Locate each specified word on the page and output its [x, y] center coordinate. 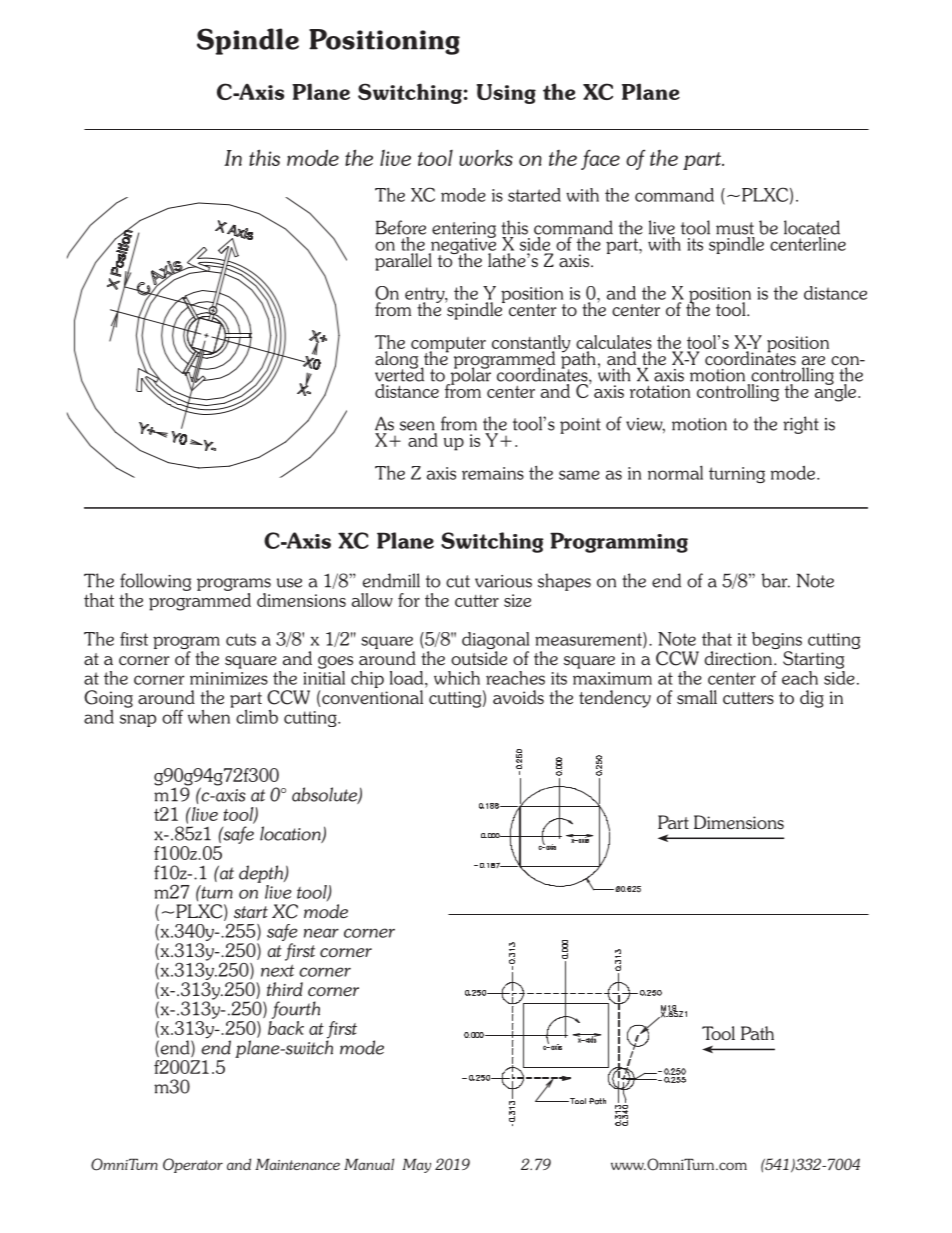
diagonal [495, 642]
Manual [369, 1164]
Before [401, 227]
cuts [241, 639]
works [486, 157]
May [416, 1165]
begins [777, 642]
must [735, 228]
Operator [193, 1165]
